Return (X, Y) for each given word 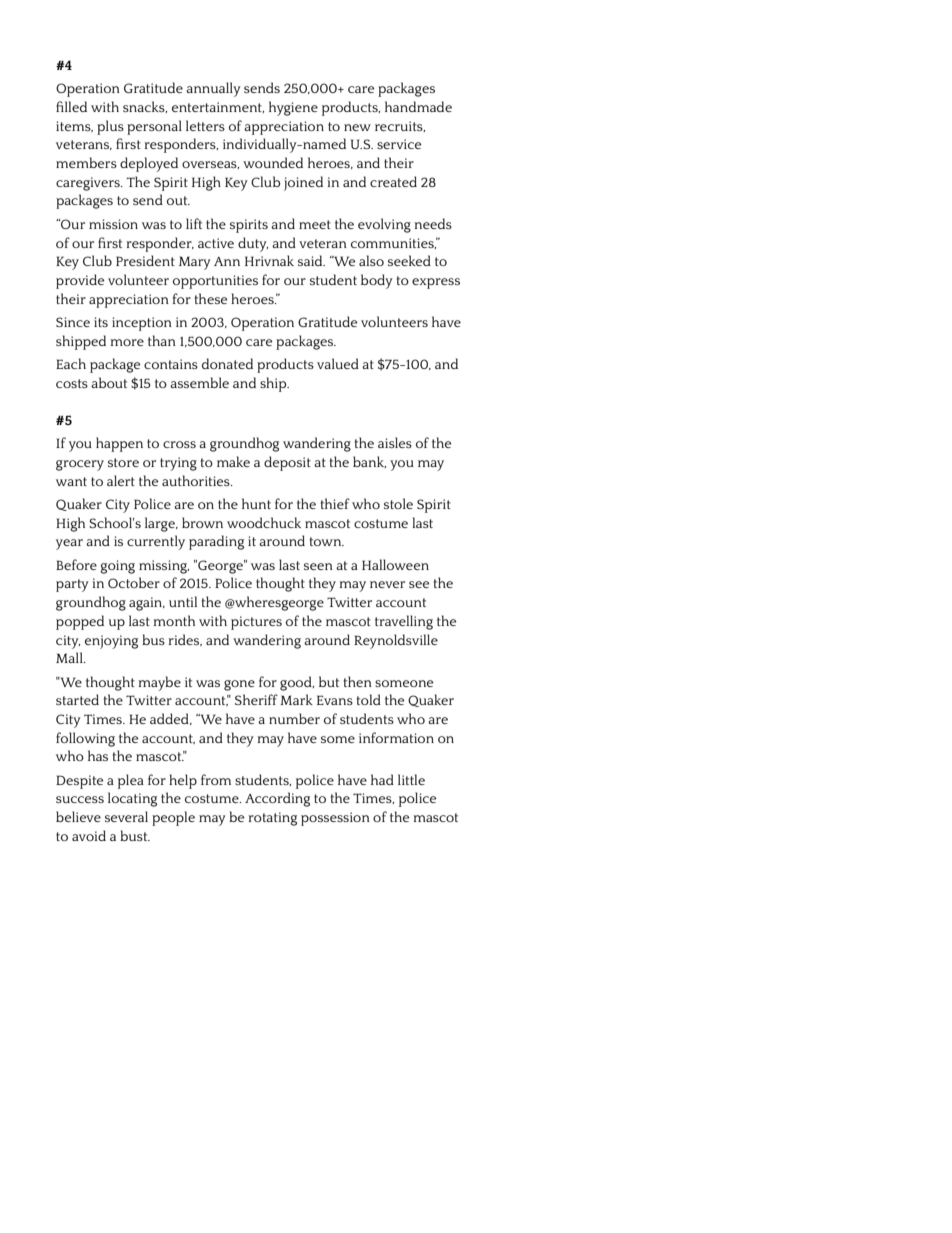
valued (338, 363)
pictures (256, 623)
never (387, 584)
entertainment (218, 107)
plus (110, 127)
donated (227, 363)
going (117, 567)
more (127, 342)
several (126, 816)
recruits (400, 126)
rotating (272, 819)
